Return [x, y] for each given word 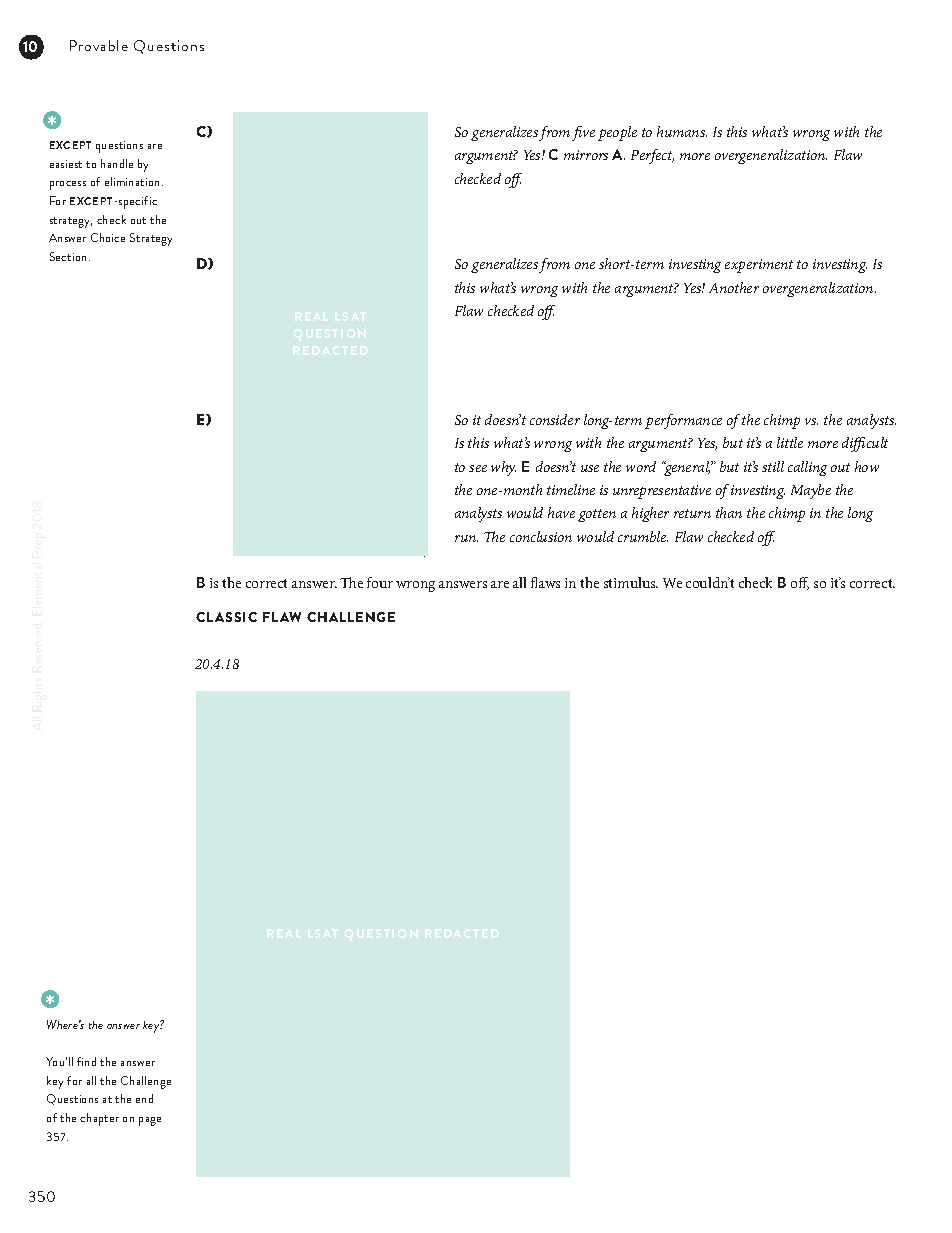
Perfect [652, 156]
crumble [643, 536]
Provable [99, 45]
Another [734, 287]
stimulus [631, 582]
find [86, 1061]
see [478, 468]
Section [68, 256]
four [380, 582]
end [144, 1098]
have [561, 512]
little [790, 442]
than [729, 512]
